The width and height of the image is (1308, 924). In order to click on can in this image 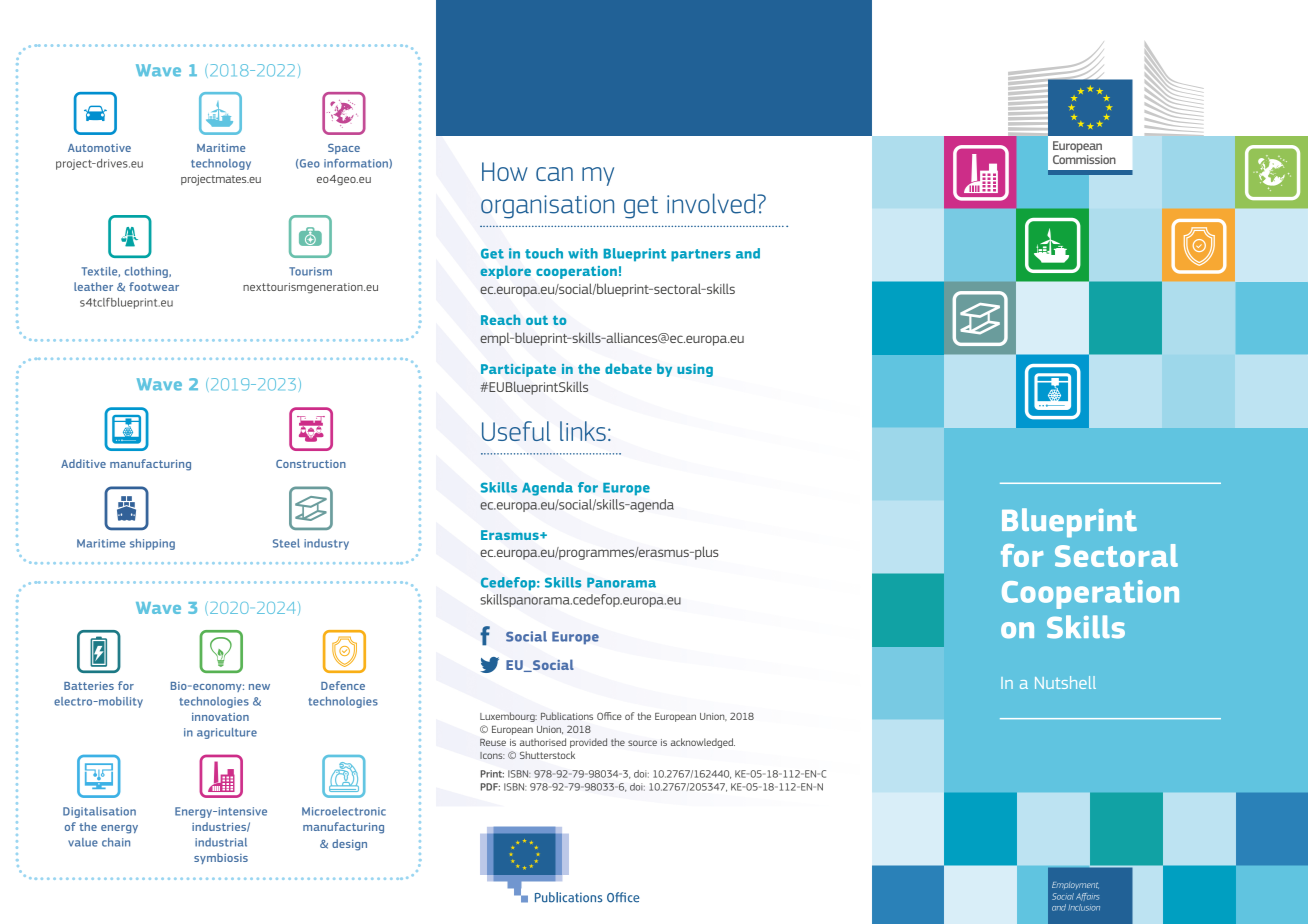, I will do `click(554, 174)`.
